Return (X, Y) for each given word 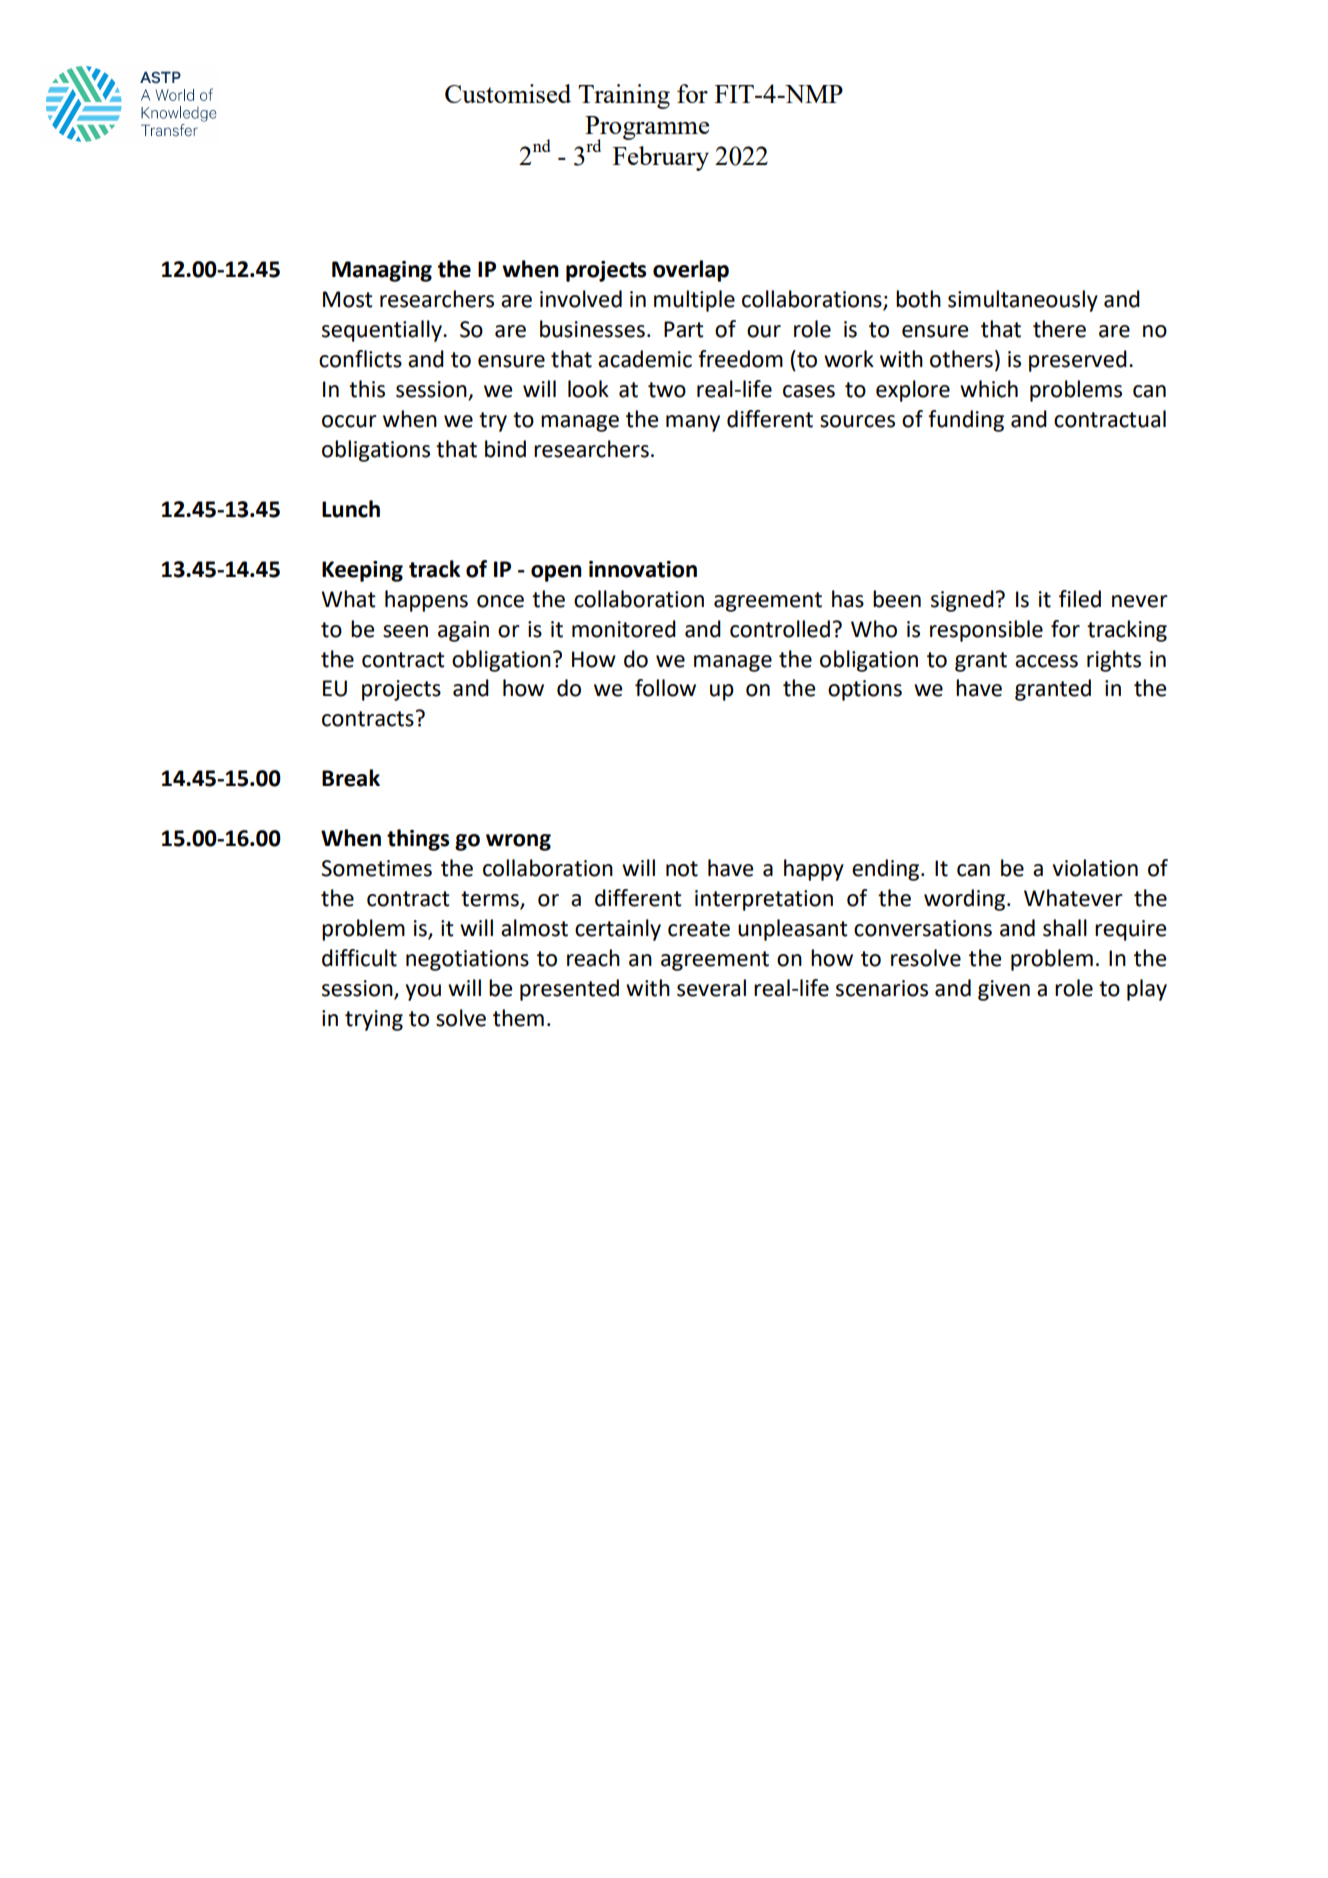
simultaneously (1023, 301)
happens (426, 601)
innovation (643, 569)
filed (1080, 599)
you (423, 992)
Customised (508, 93)
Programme (647, 129)
